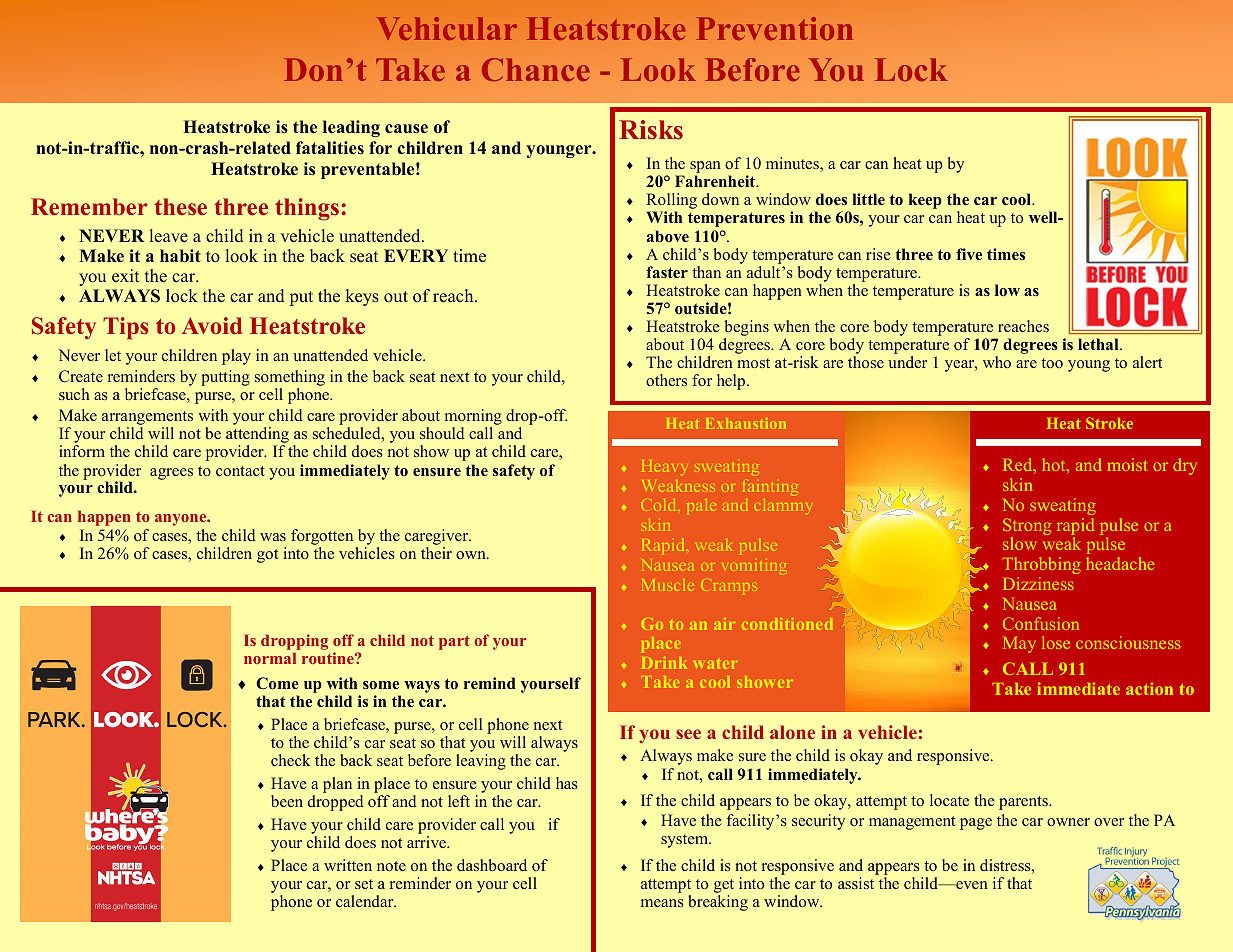  I want to click on others, so click(666, 380).
